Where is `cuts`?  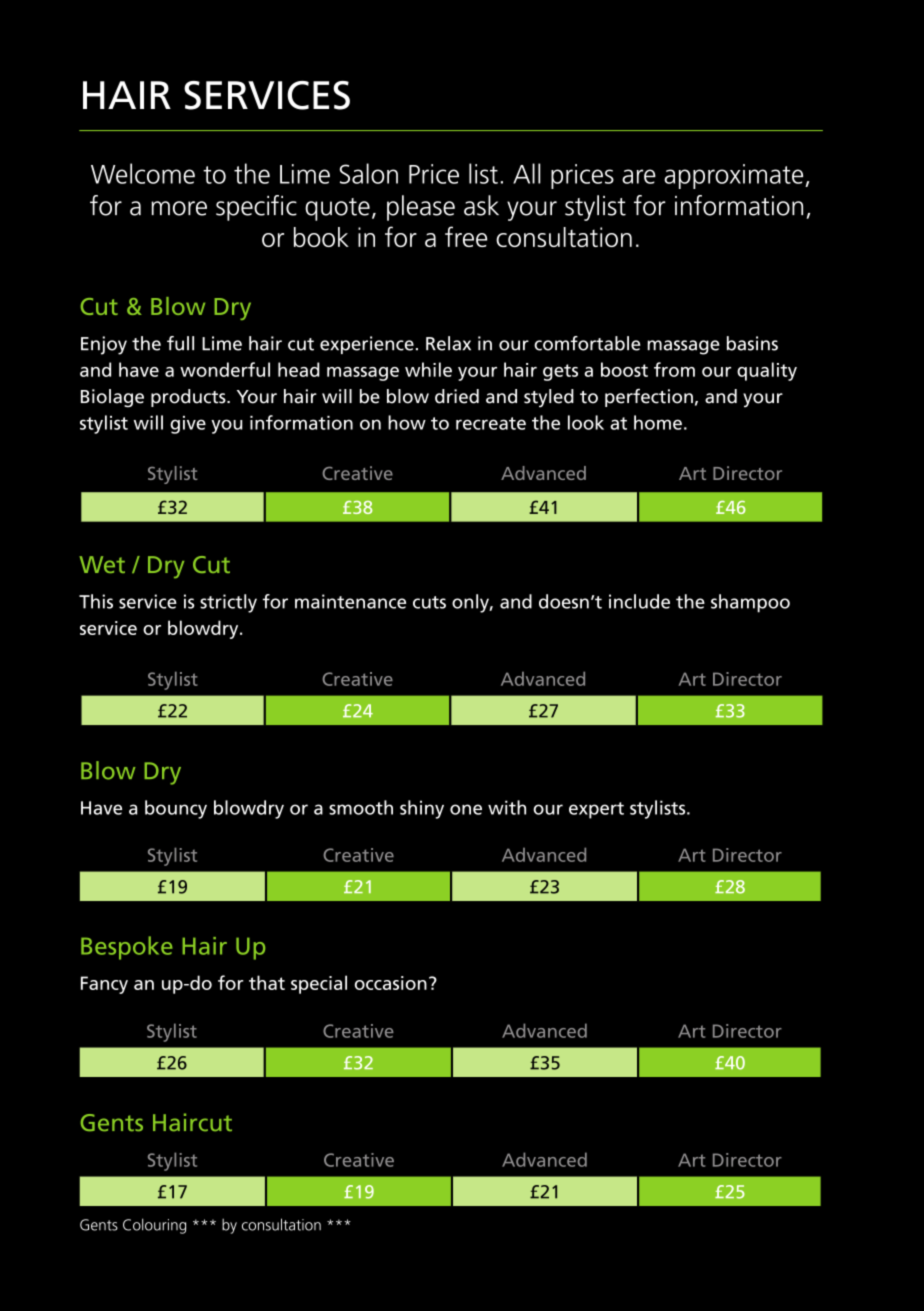 cuts is located at coordinates (429, 602).
